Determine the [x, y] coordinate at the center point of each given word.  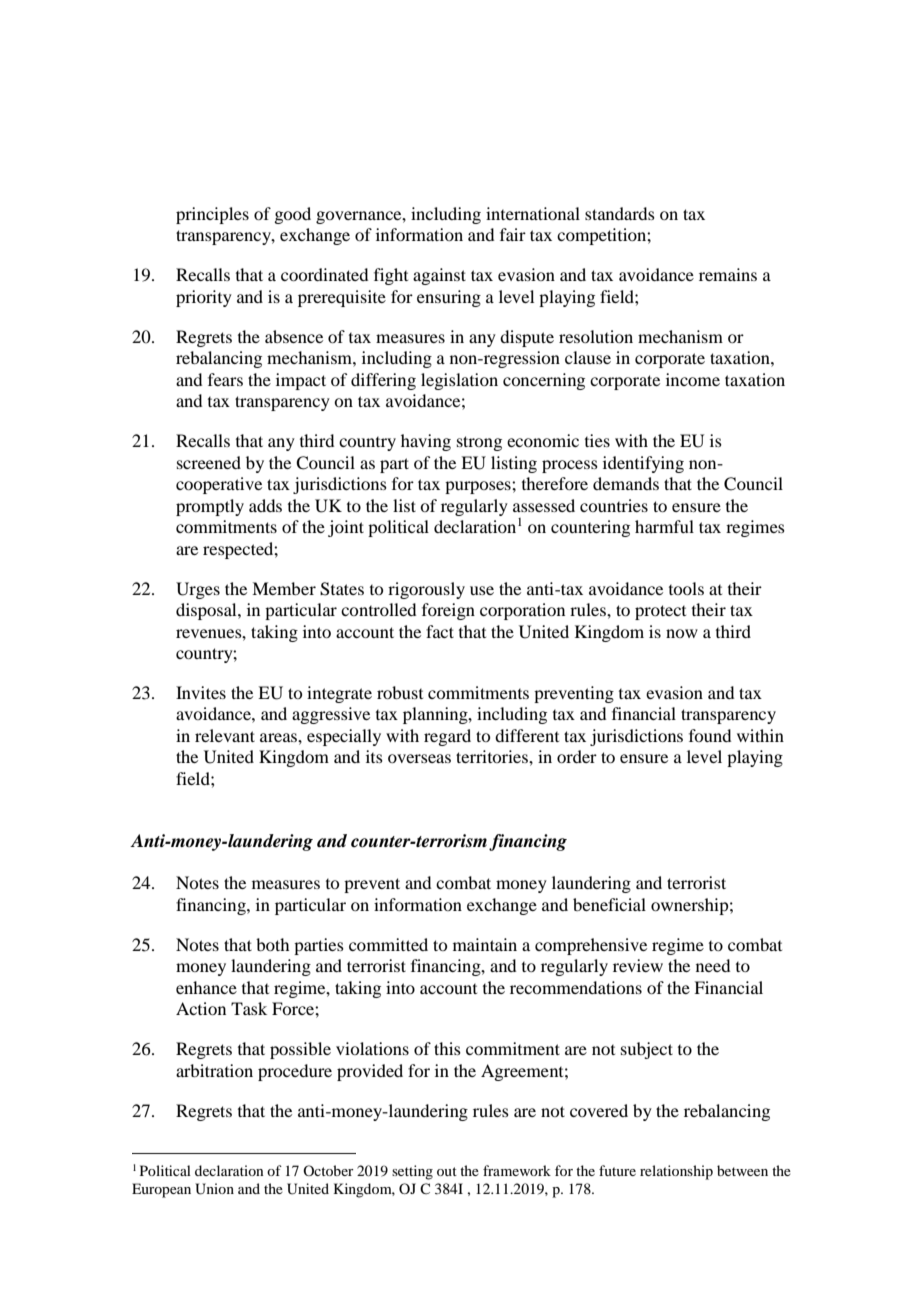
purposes [479, 487]
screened [209, 462]
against [439, 276]
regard [447, 737]
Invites [201, 692]
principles [212, 215]
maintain [485, 944]
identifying [643, 464]
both [272, 944]
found [710, 735]
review [638, 965]
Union [214, 1189]
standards [620, 213]
